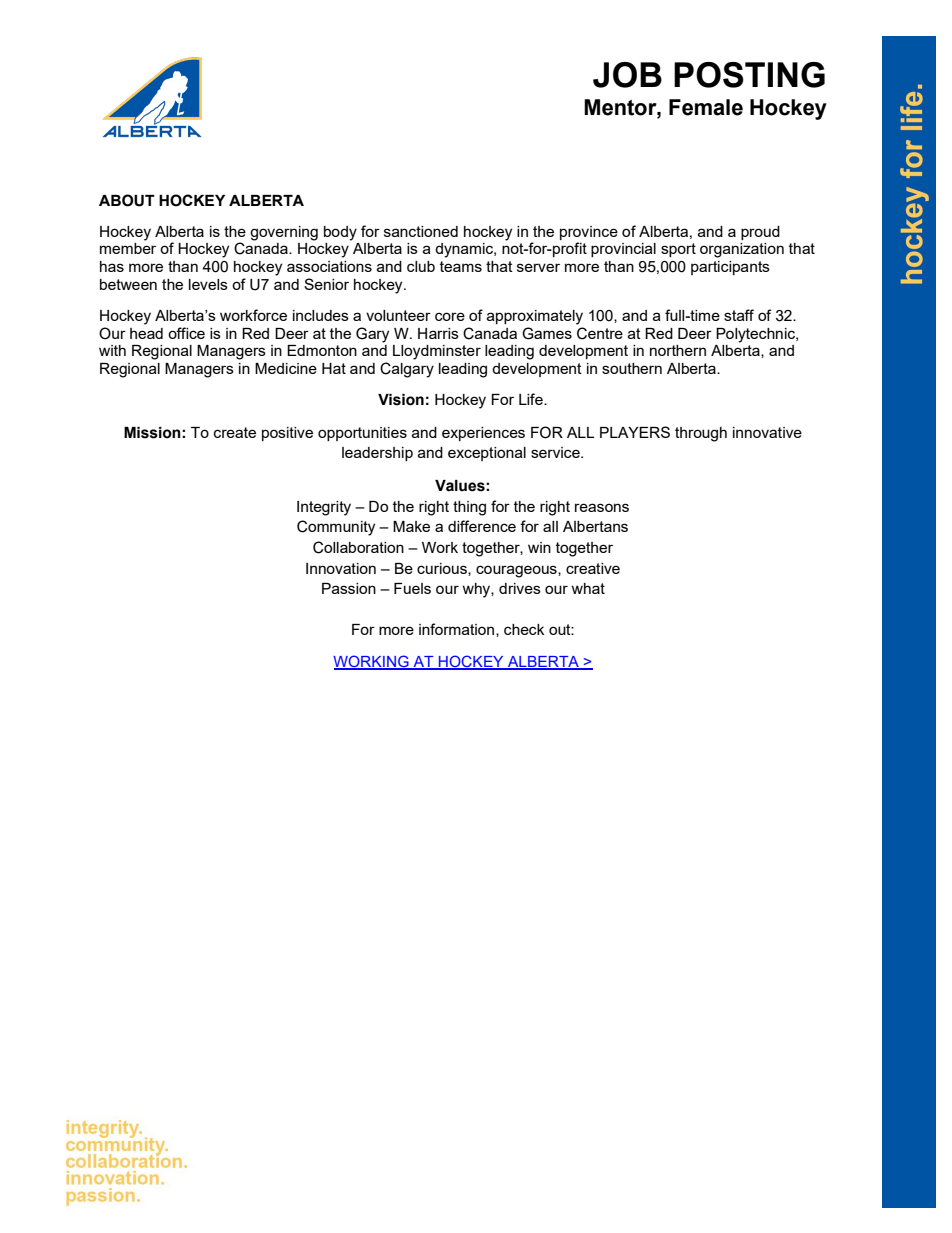  Describe the element at coordinates (186, 333) in the image. I see `office` at that location.
